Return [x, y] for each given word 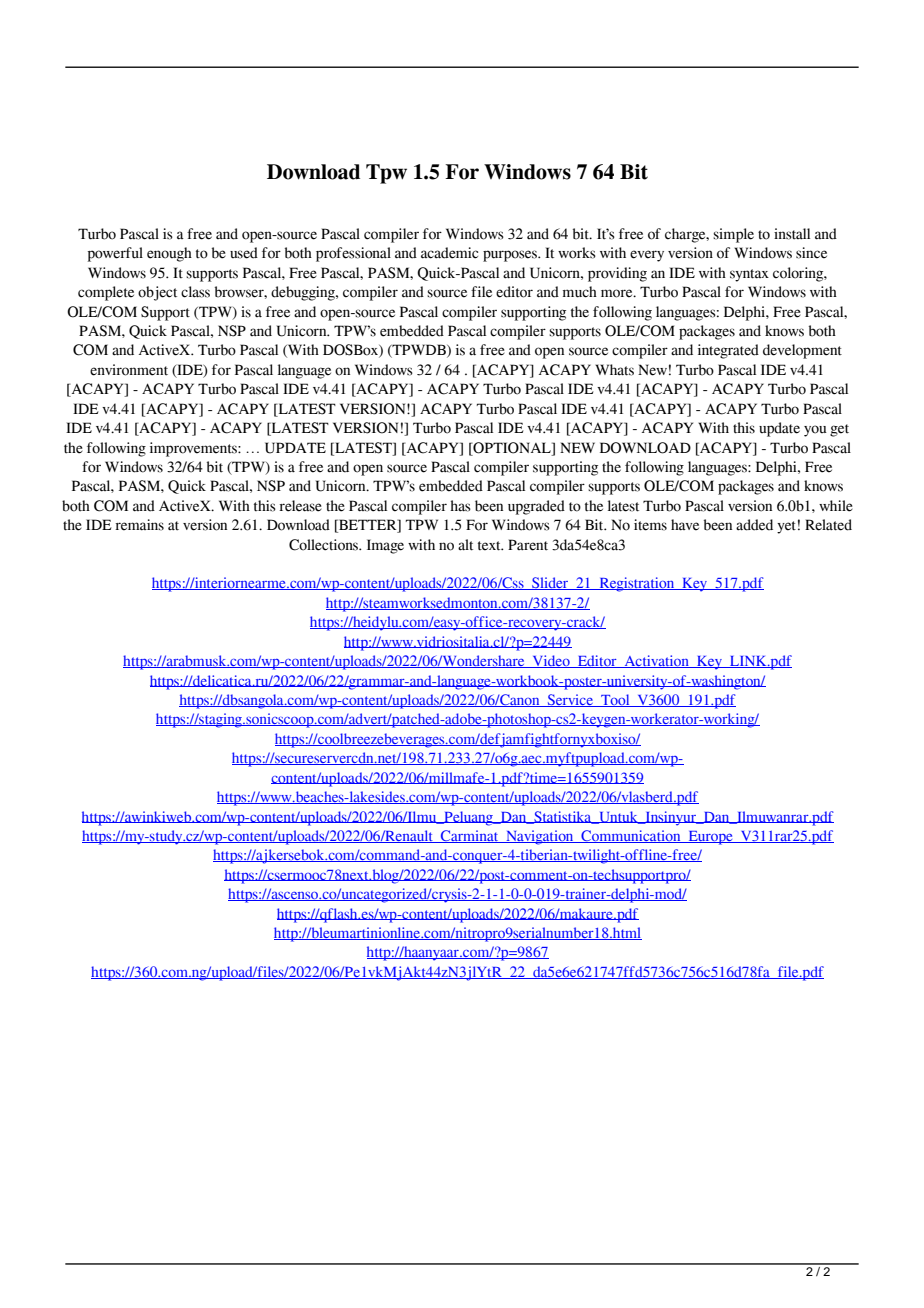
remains [139, 525]
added [754, 525]
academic [449, 253]
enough [169, 254]
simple [733, 235]
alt [465, 545]
